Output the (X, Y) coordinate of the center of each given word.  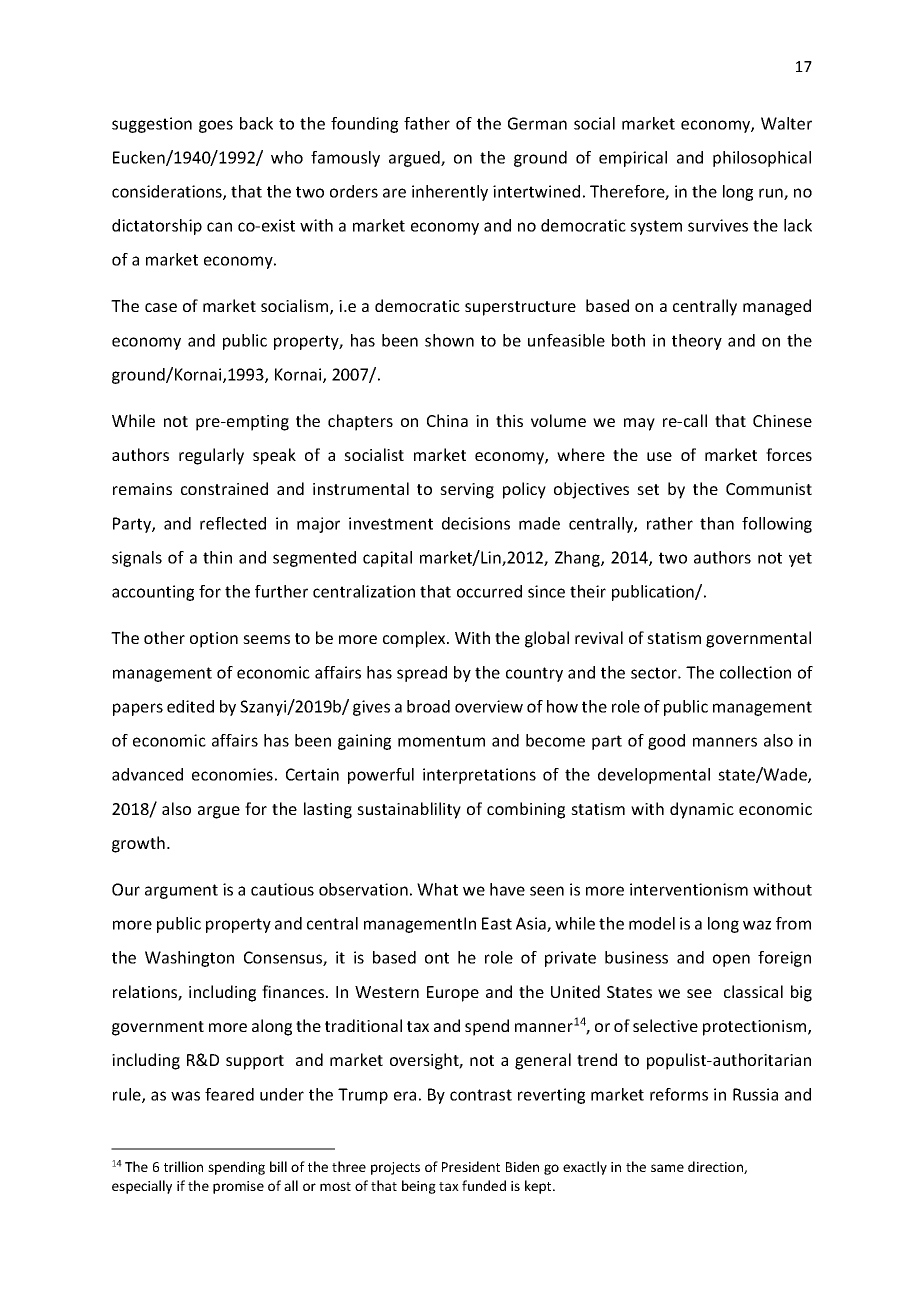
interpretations (479, 776)
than (717, 523)
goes (216, 126)
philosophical (762, 159)
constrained (224, 488)
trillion (183, 1166)
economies (232, 774)
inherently (450, 193)
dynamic (702, 810)
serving (467, 491)
